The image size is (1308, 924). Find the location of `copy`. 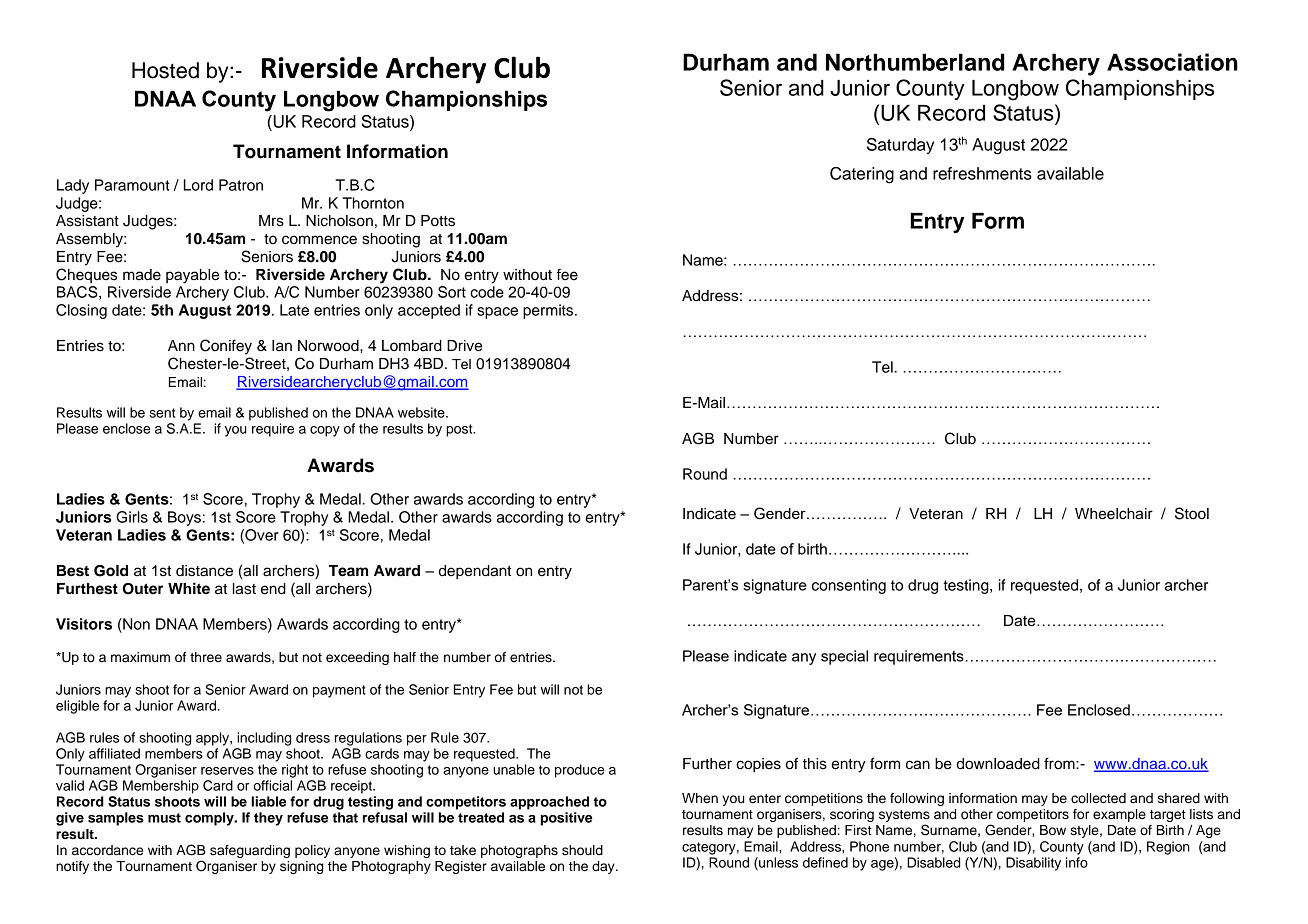

copy is located at coordinates (325, 431).
